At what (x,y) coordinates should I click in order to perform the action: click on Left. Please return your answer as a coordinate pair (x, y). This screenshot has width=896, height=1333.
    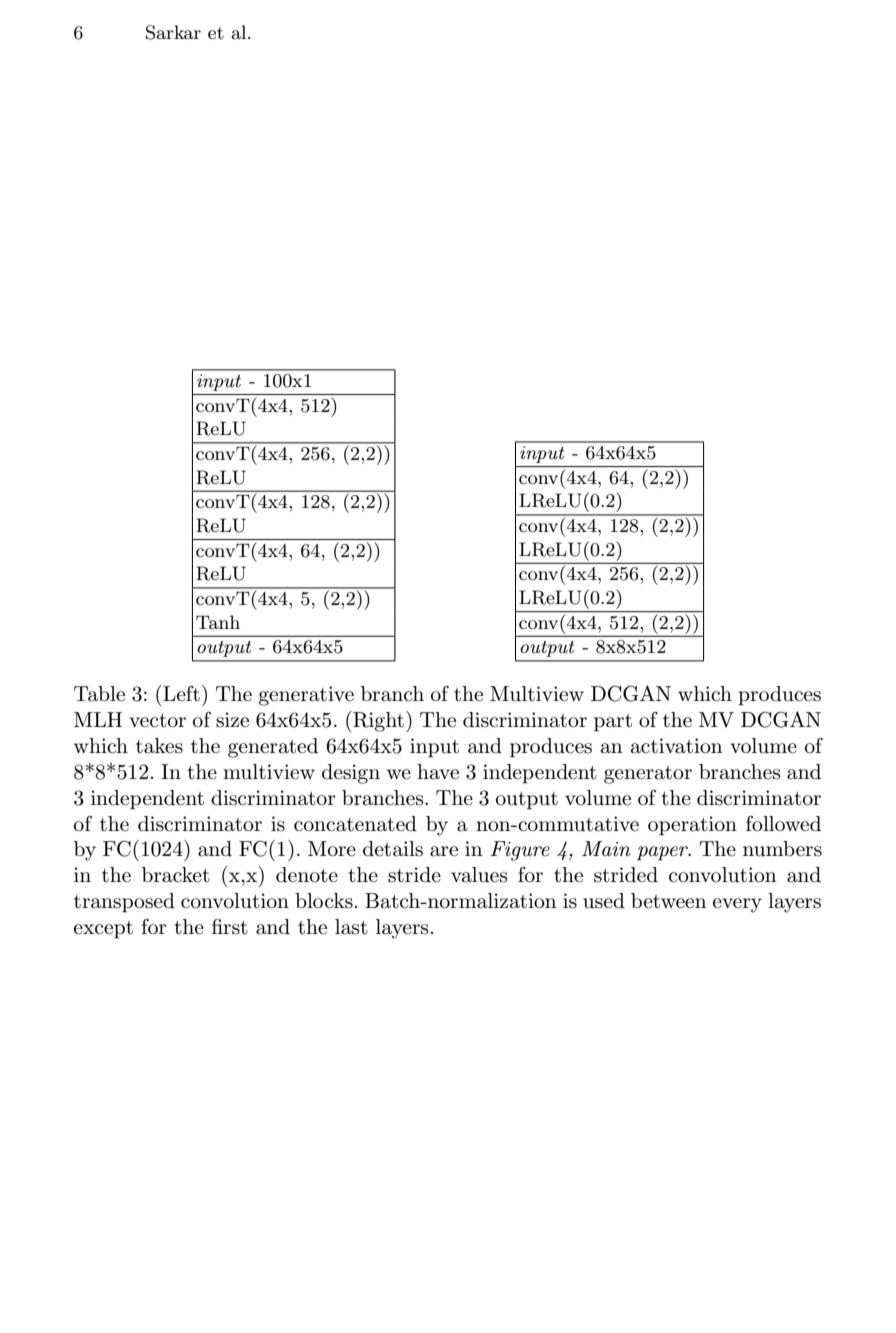
    Looking at the image, I should click on (180, 693).
